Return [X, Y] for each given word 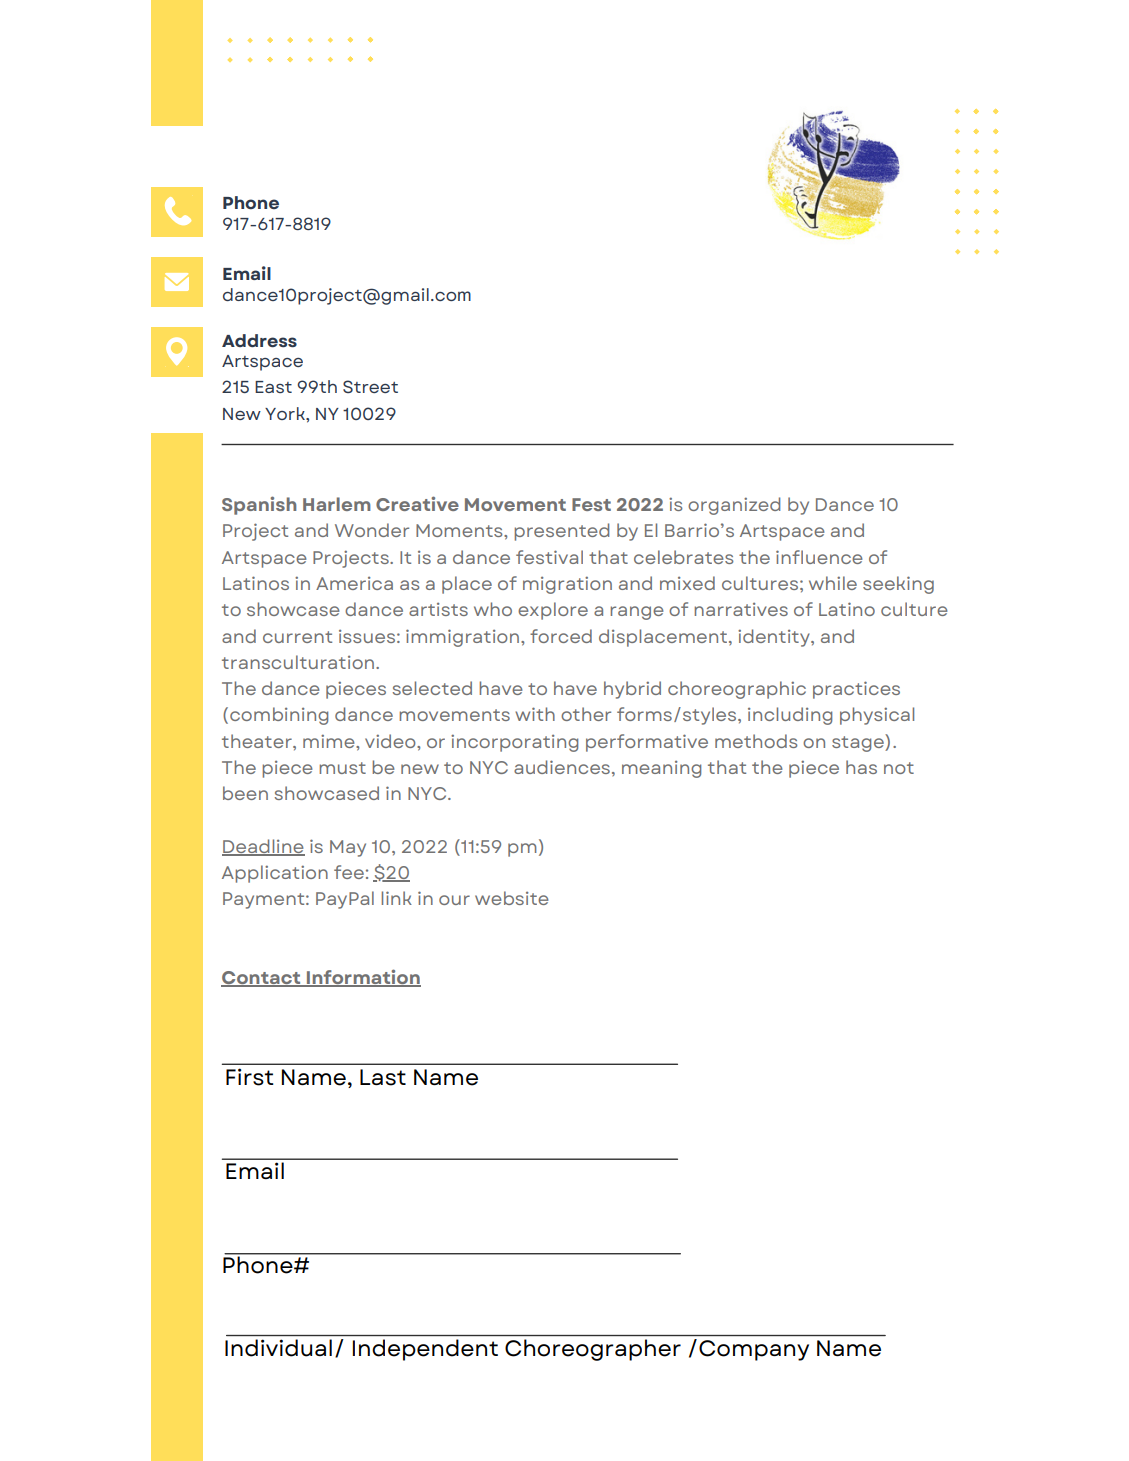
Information [363, 978]
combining [279, 716]
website [512, 898]
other [586, 714]
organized [734, 506]
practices [856, 690]
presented [561, 532]
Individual [278, 1348]
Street [370, 386]
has [861, 767]
